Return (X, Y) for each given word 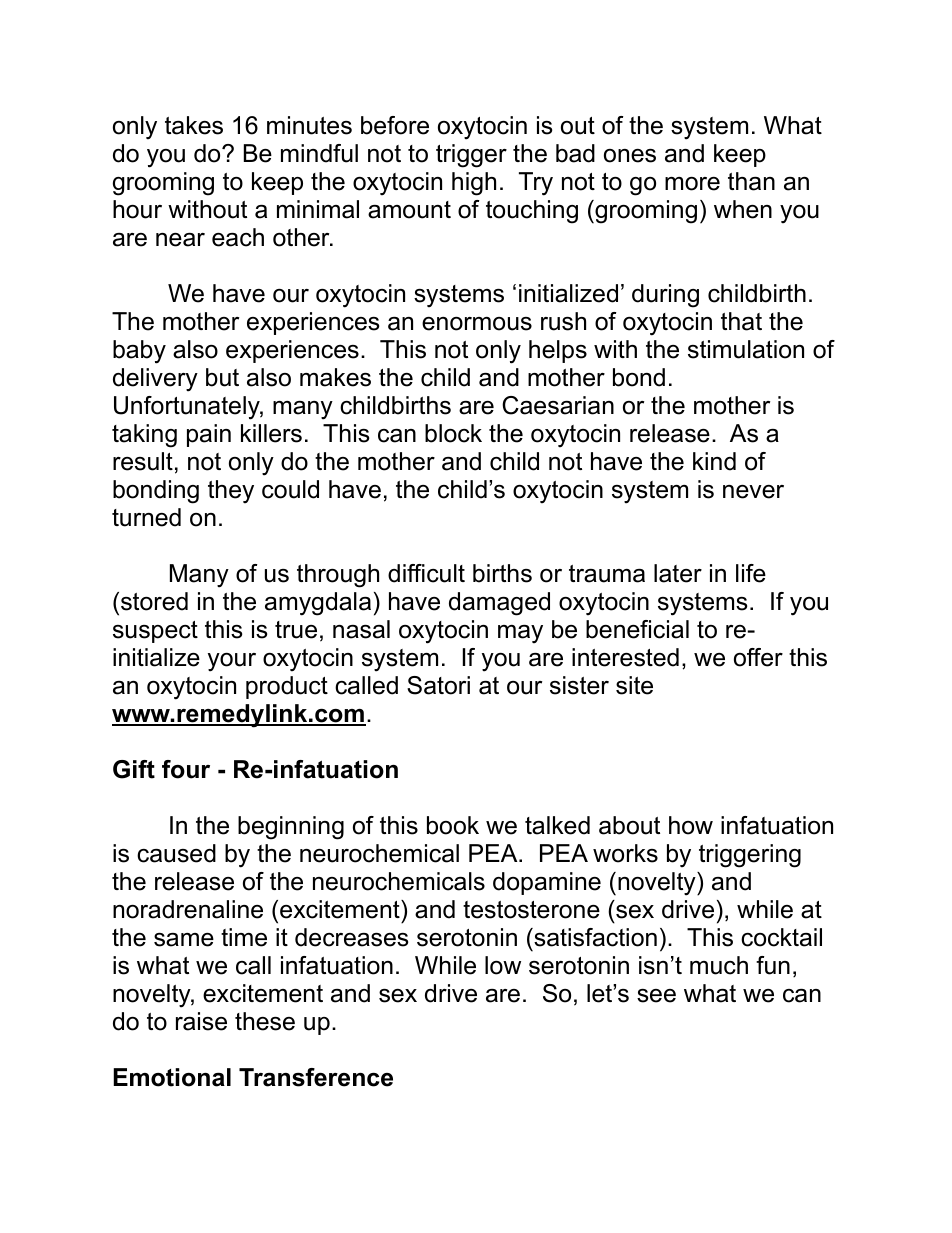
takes (194, 125)
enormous (477, 324)
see (656, 996)
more (692, 184)
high (474, 184)
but (222, 377)
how (691, 825)
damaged (499, 604)
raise (201, 1021)
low (503, 965)
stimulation (746, 349)
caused (176, 853)
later (678, 573)
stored (154, 601)
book (453, 825)
